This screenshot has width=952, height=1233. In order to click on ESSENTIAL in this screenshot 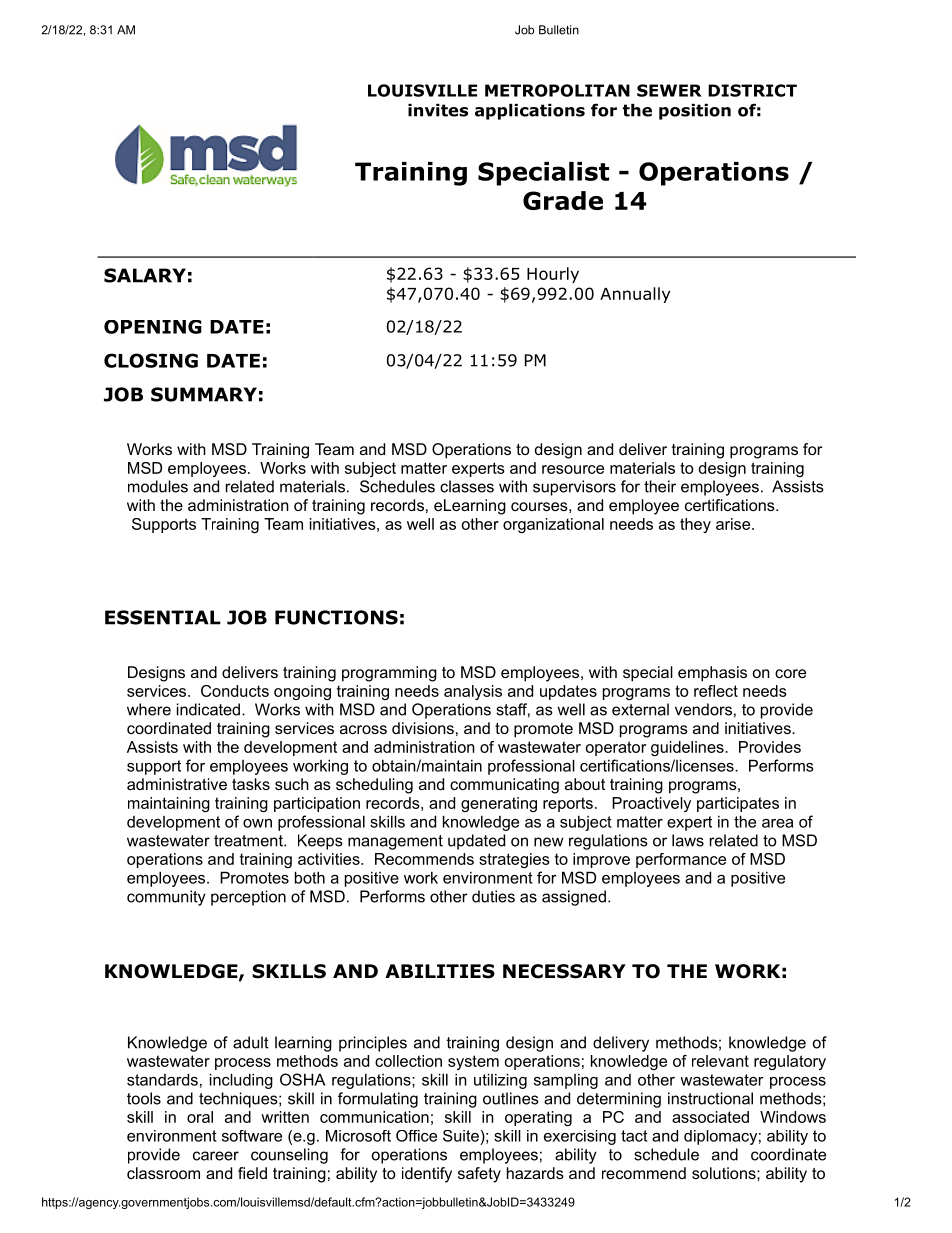, I will do `click(163, 617)`.
